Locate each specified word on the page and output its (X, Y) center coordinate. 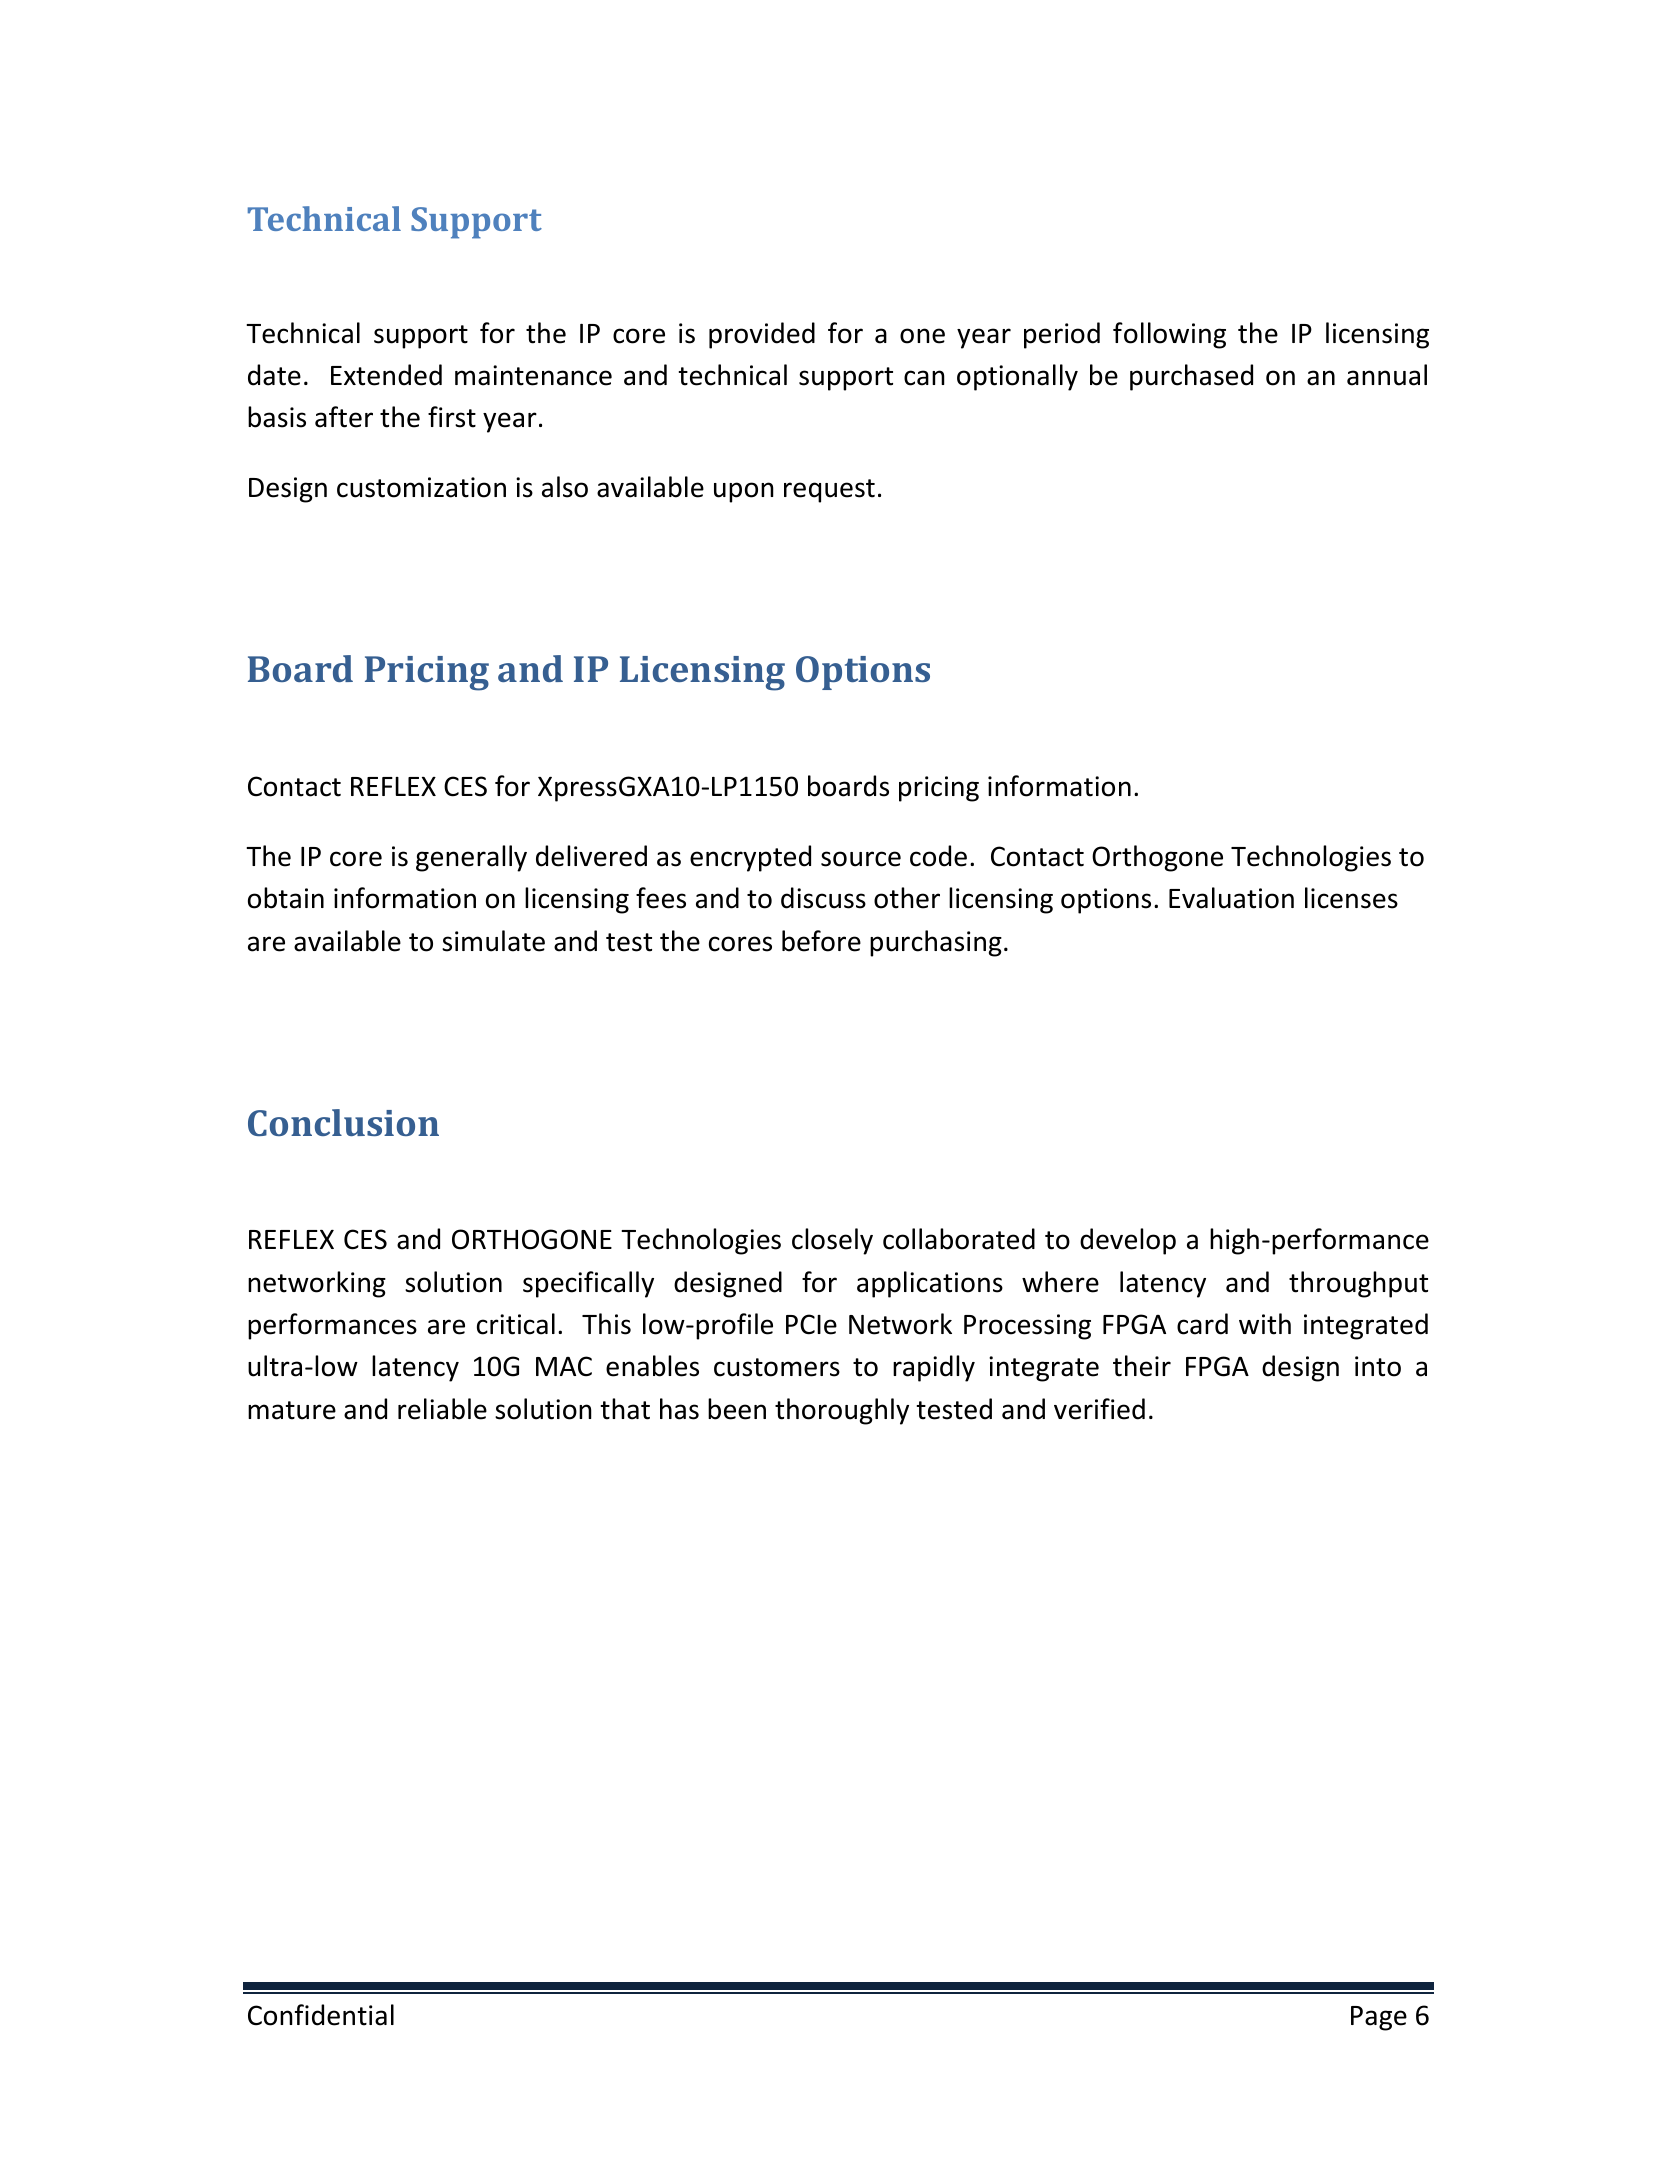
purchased (1191, 377)
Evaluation (1231, 898)
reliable (442, 1409)
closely (832, 1241)
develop (1128, 1241)
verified (1099, 1409)
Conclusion (343, 1122)
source (861, 859)
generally (471, 858)
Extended (386, 375)
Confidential (321, 2015)
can (924, 378)
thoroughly (842, 1411)
